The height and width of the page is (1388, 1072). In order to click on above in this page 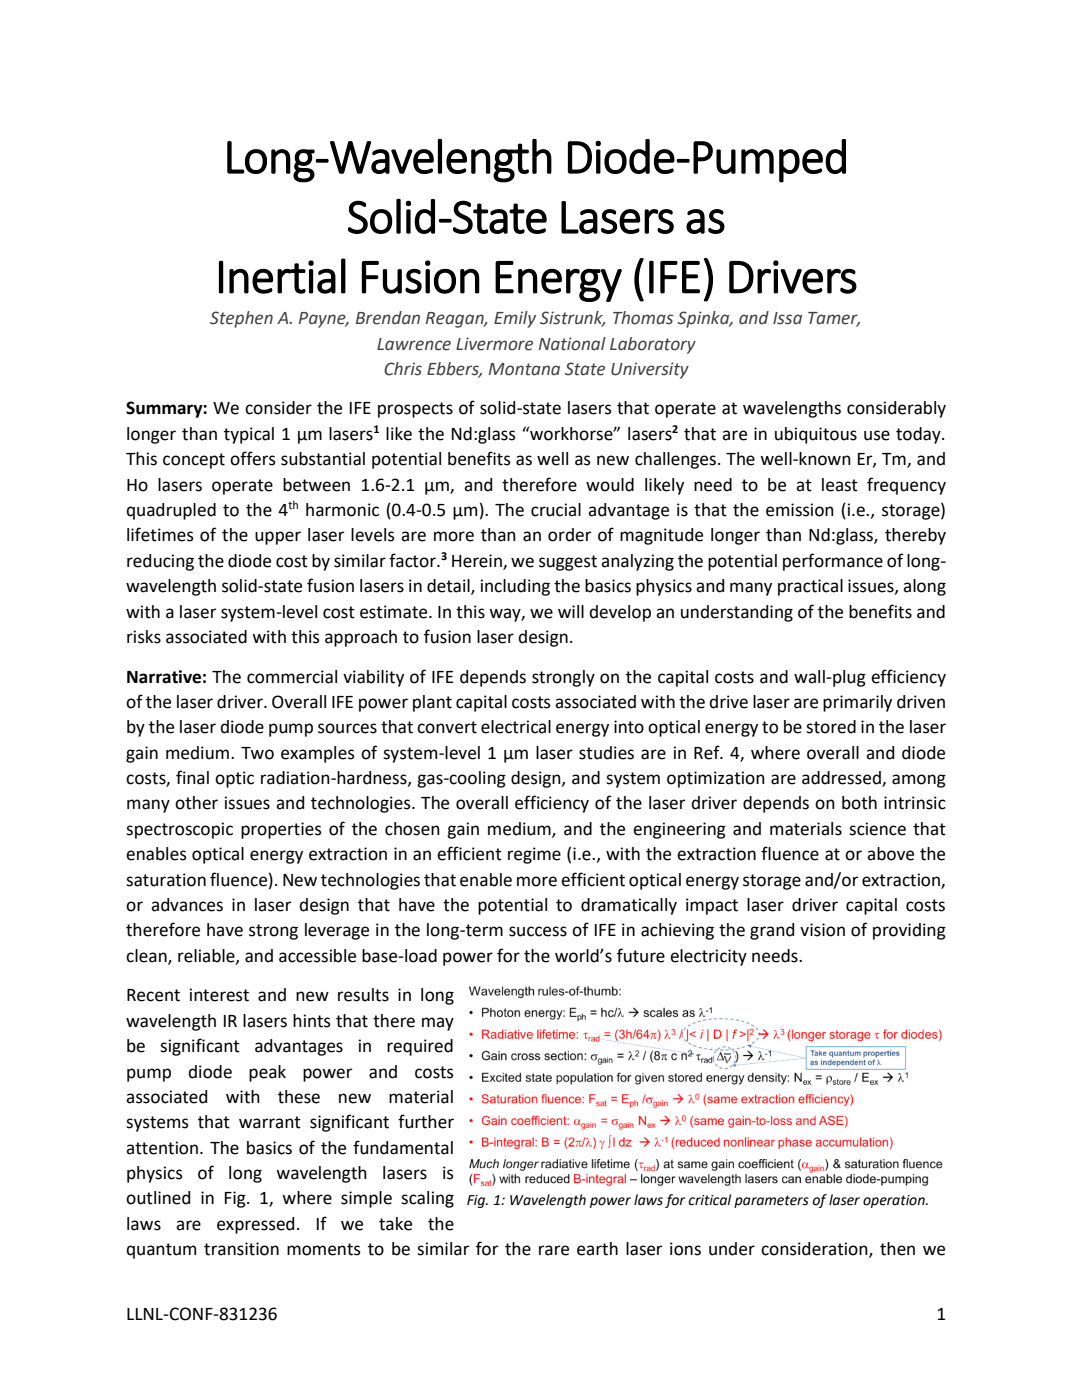, I will do `click(890, 854)`.
